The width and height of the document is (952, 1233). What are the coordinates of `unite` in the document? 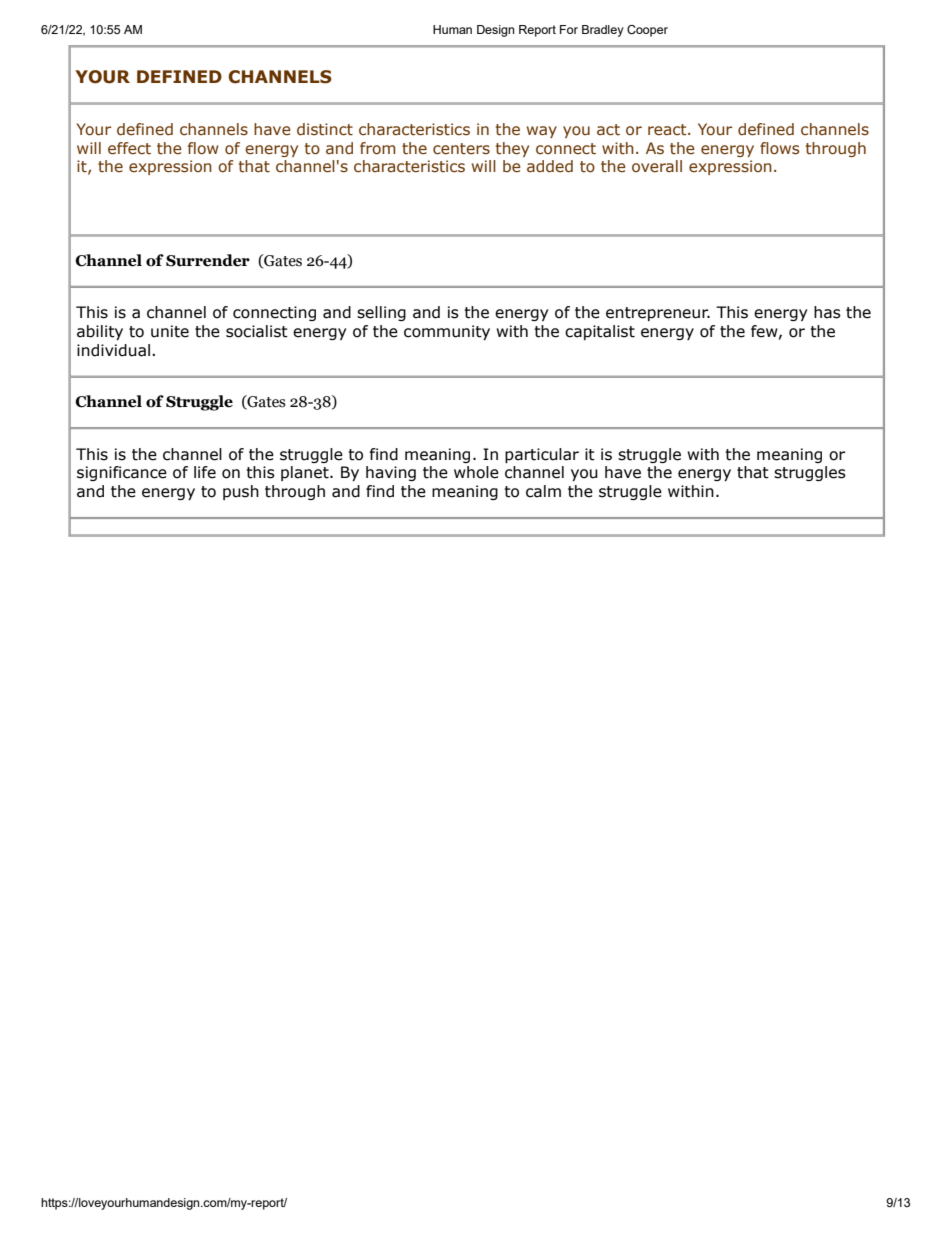 It's located at (170, 331).
